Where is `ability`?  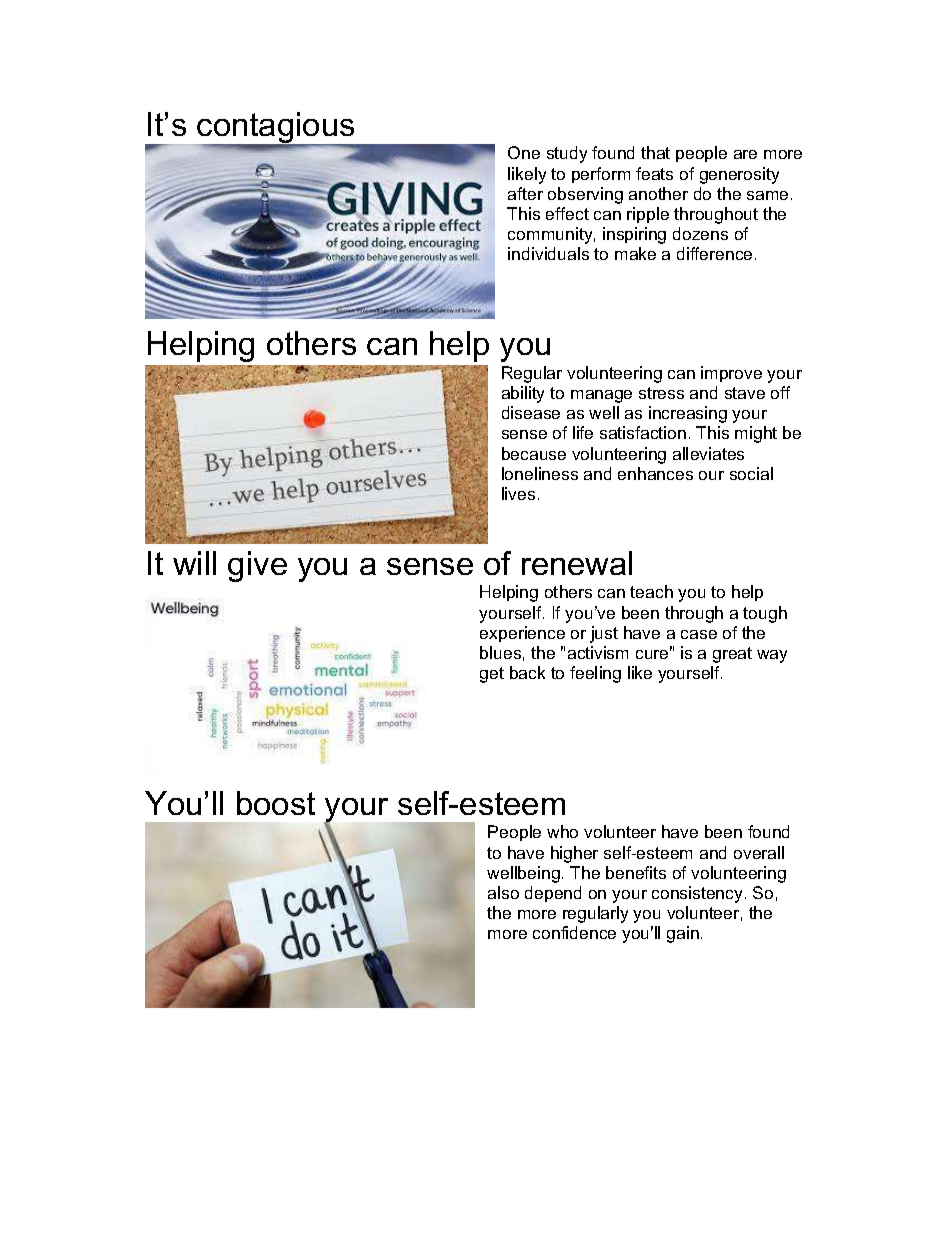
ability is located at coordinates (523, 394).
